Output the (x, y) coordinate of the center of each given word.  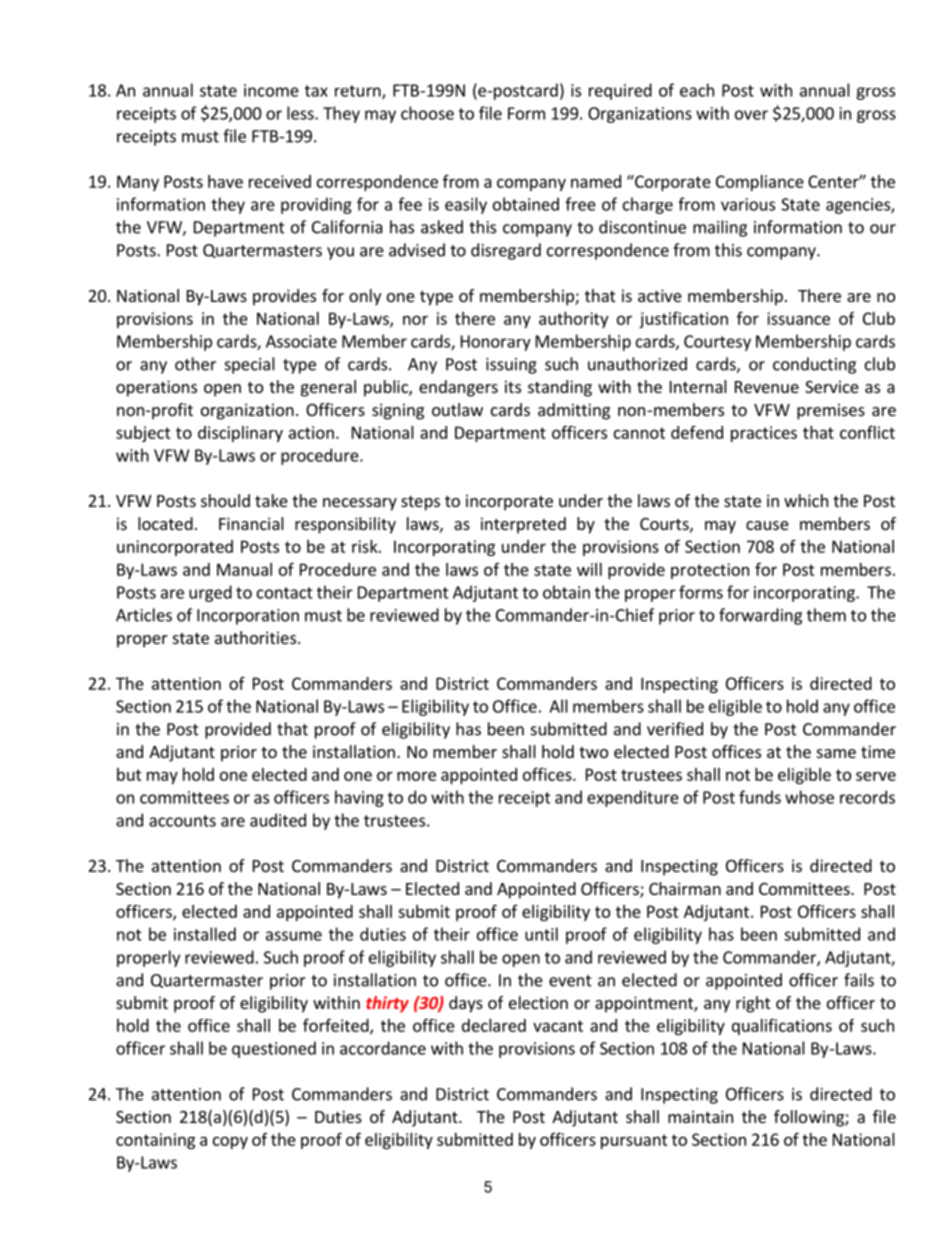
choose (427, 113)
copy (230, 1142)
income (271, 90)
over (751, 115)
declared (494, 1025)
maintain (700, 1116)
